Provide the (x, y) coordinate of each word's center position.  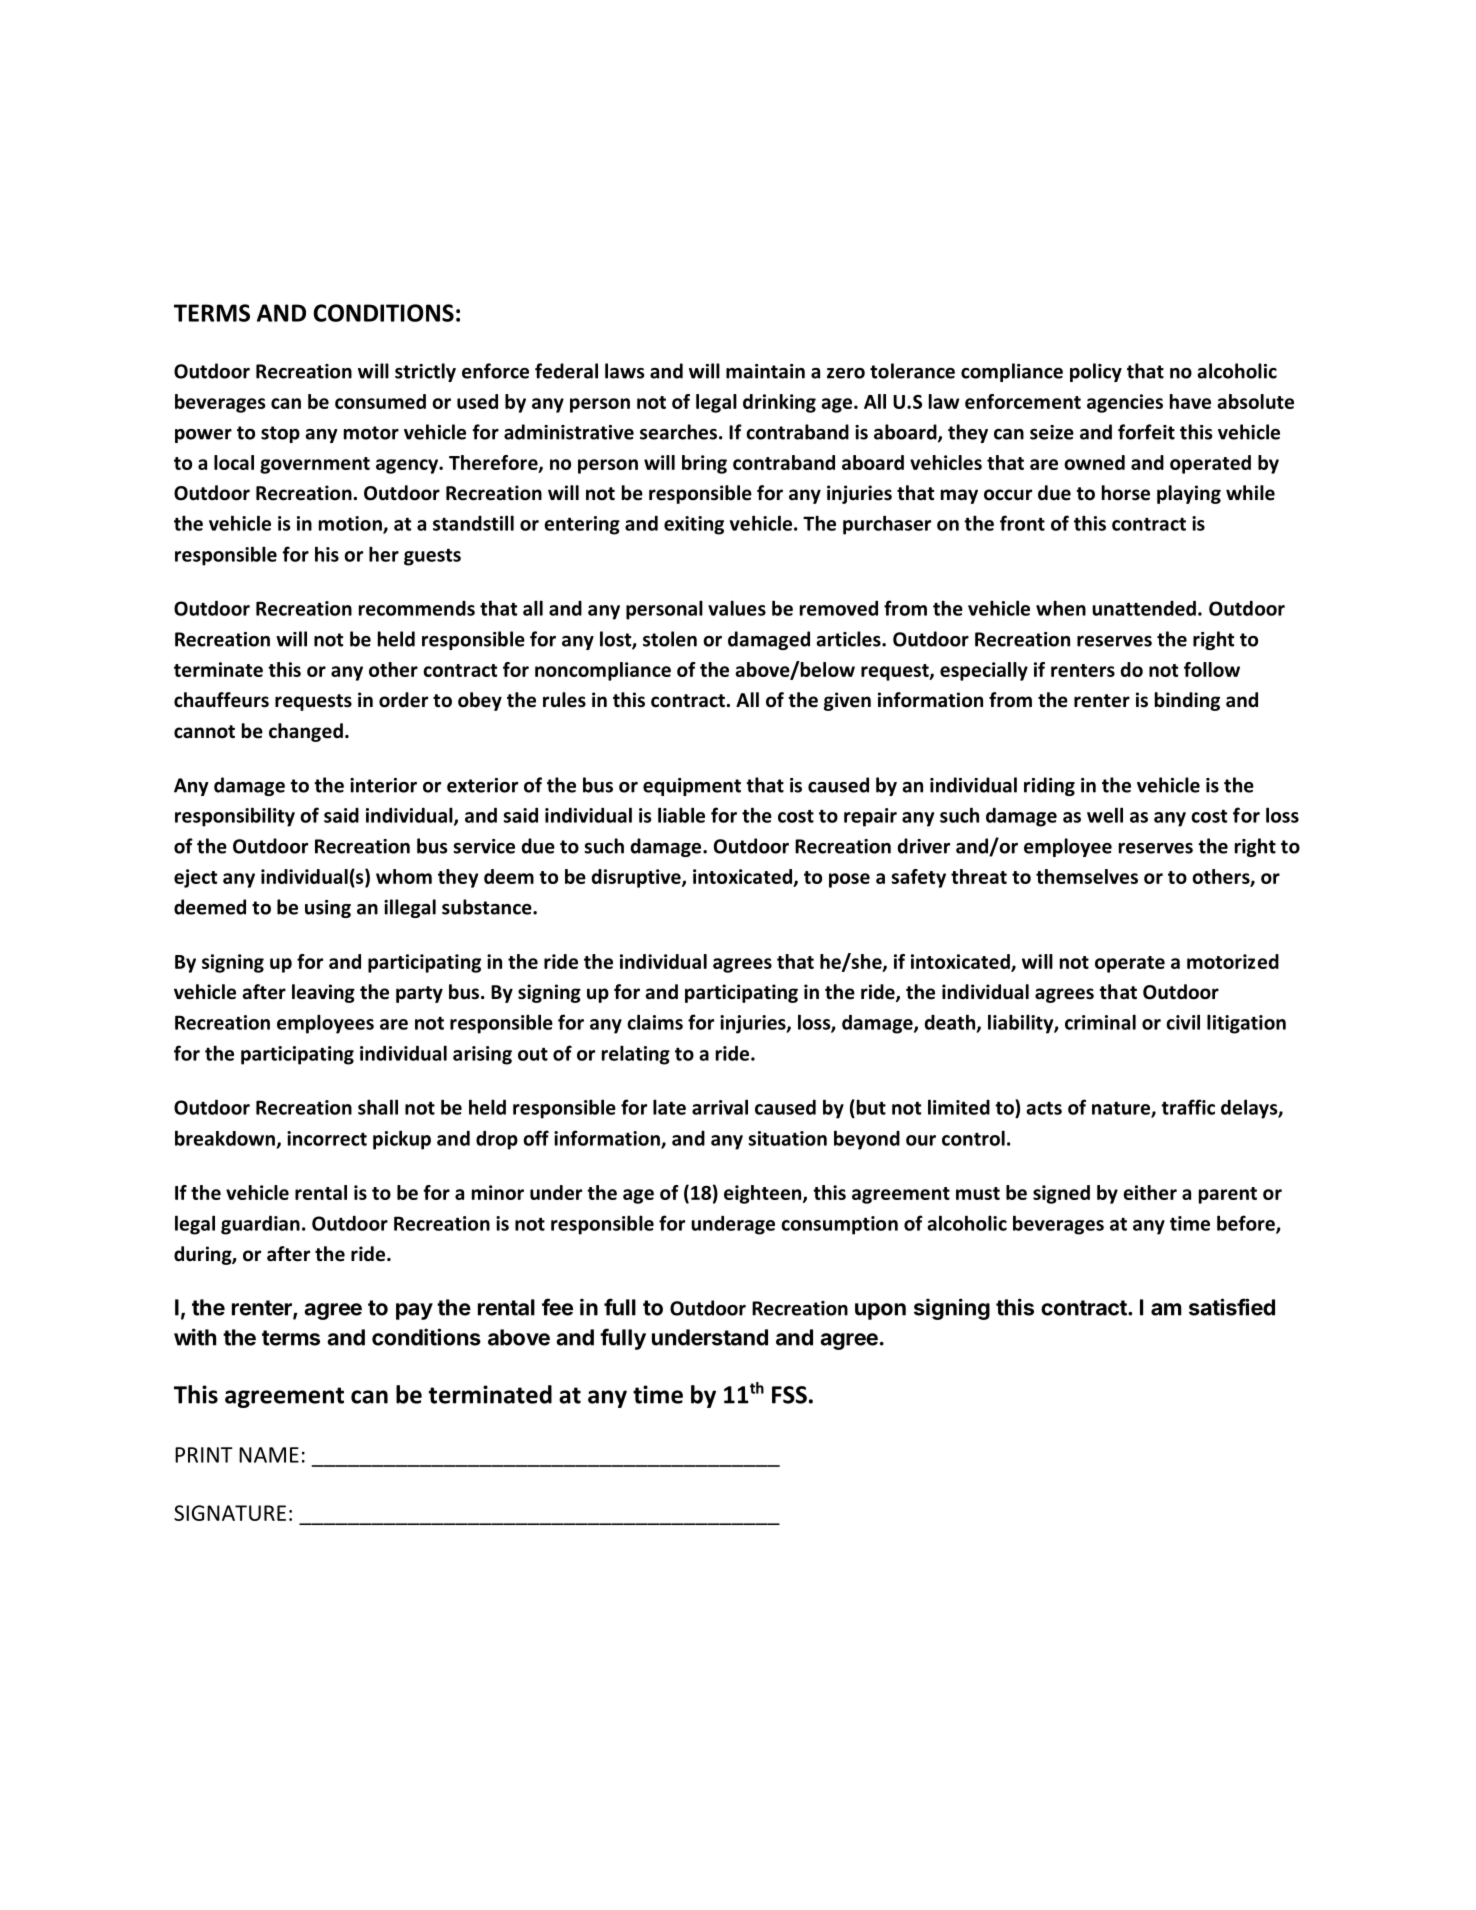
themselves (1087, 876)
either (1150, 1192)
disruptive (637, 878)
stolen (670, 639)
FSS (789, 1395)
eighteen (764, 1194)
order (403, 700)
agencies (1125, 403)
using (328, 909)
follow (1212, 669)
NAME (269, 1455)
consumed (380, 401)
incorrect (327, 1138)
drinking (779, 403)
